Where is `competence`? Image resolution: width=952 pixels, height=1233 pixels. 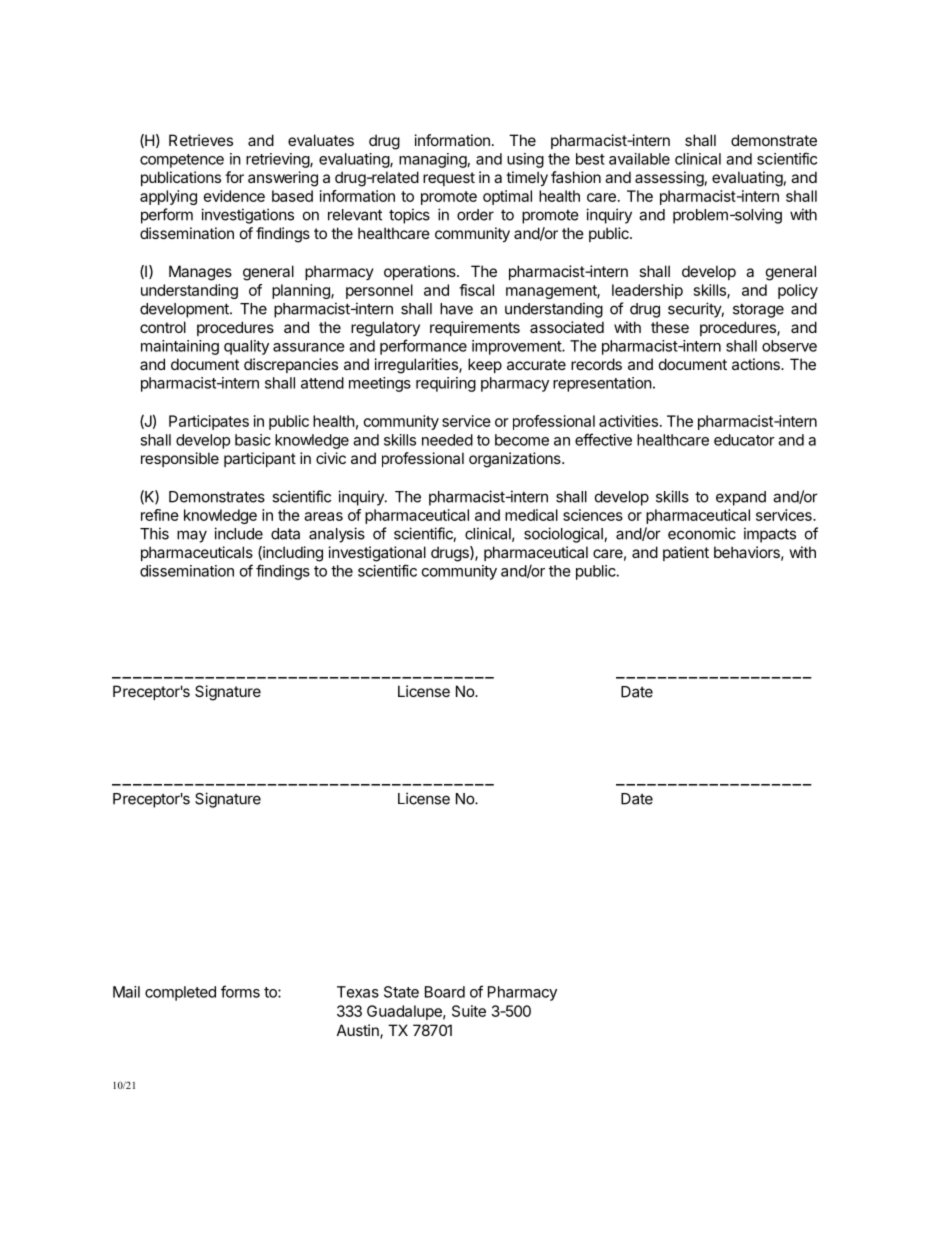
competence is located at coordinates (182, 161).
